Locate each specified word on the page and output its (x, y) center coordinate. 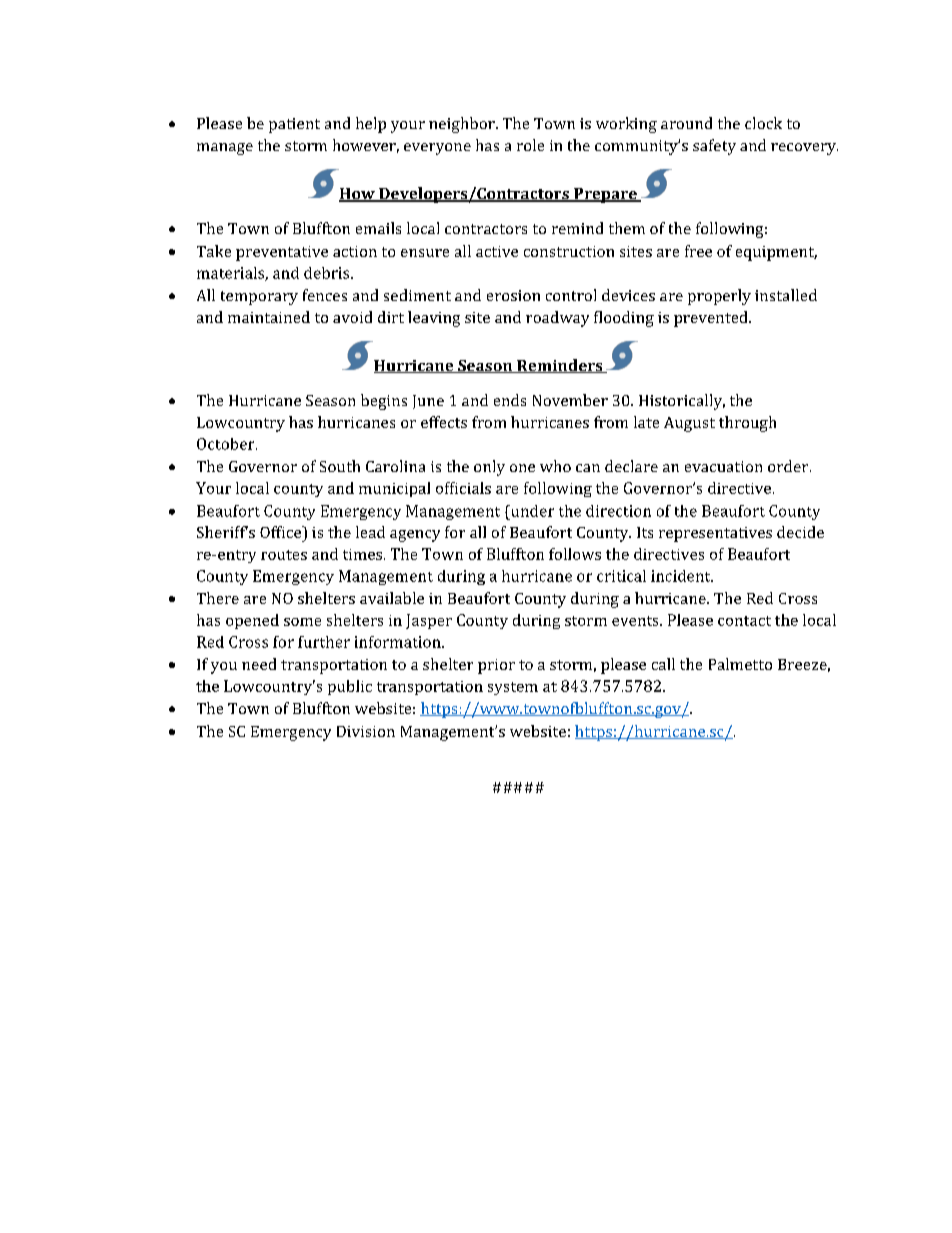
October (227, 444)
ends (510, 400)
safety (714, 147)
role (530, 145)
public (350, 687)
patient (294, 125)
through (747, 424)
